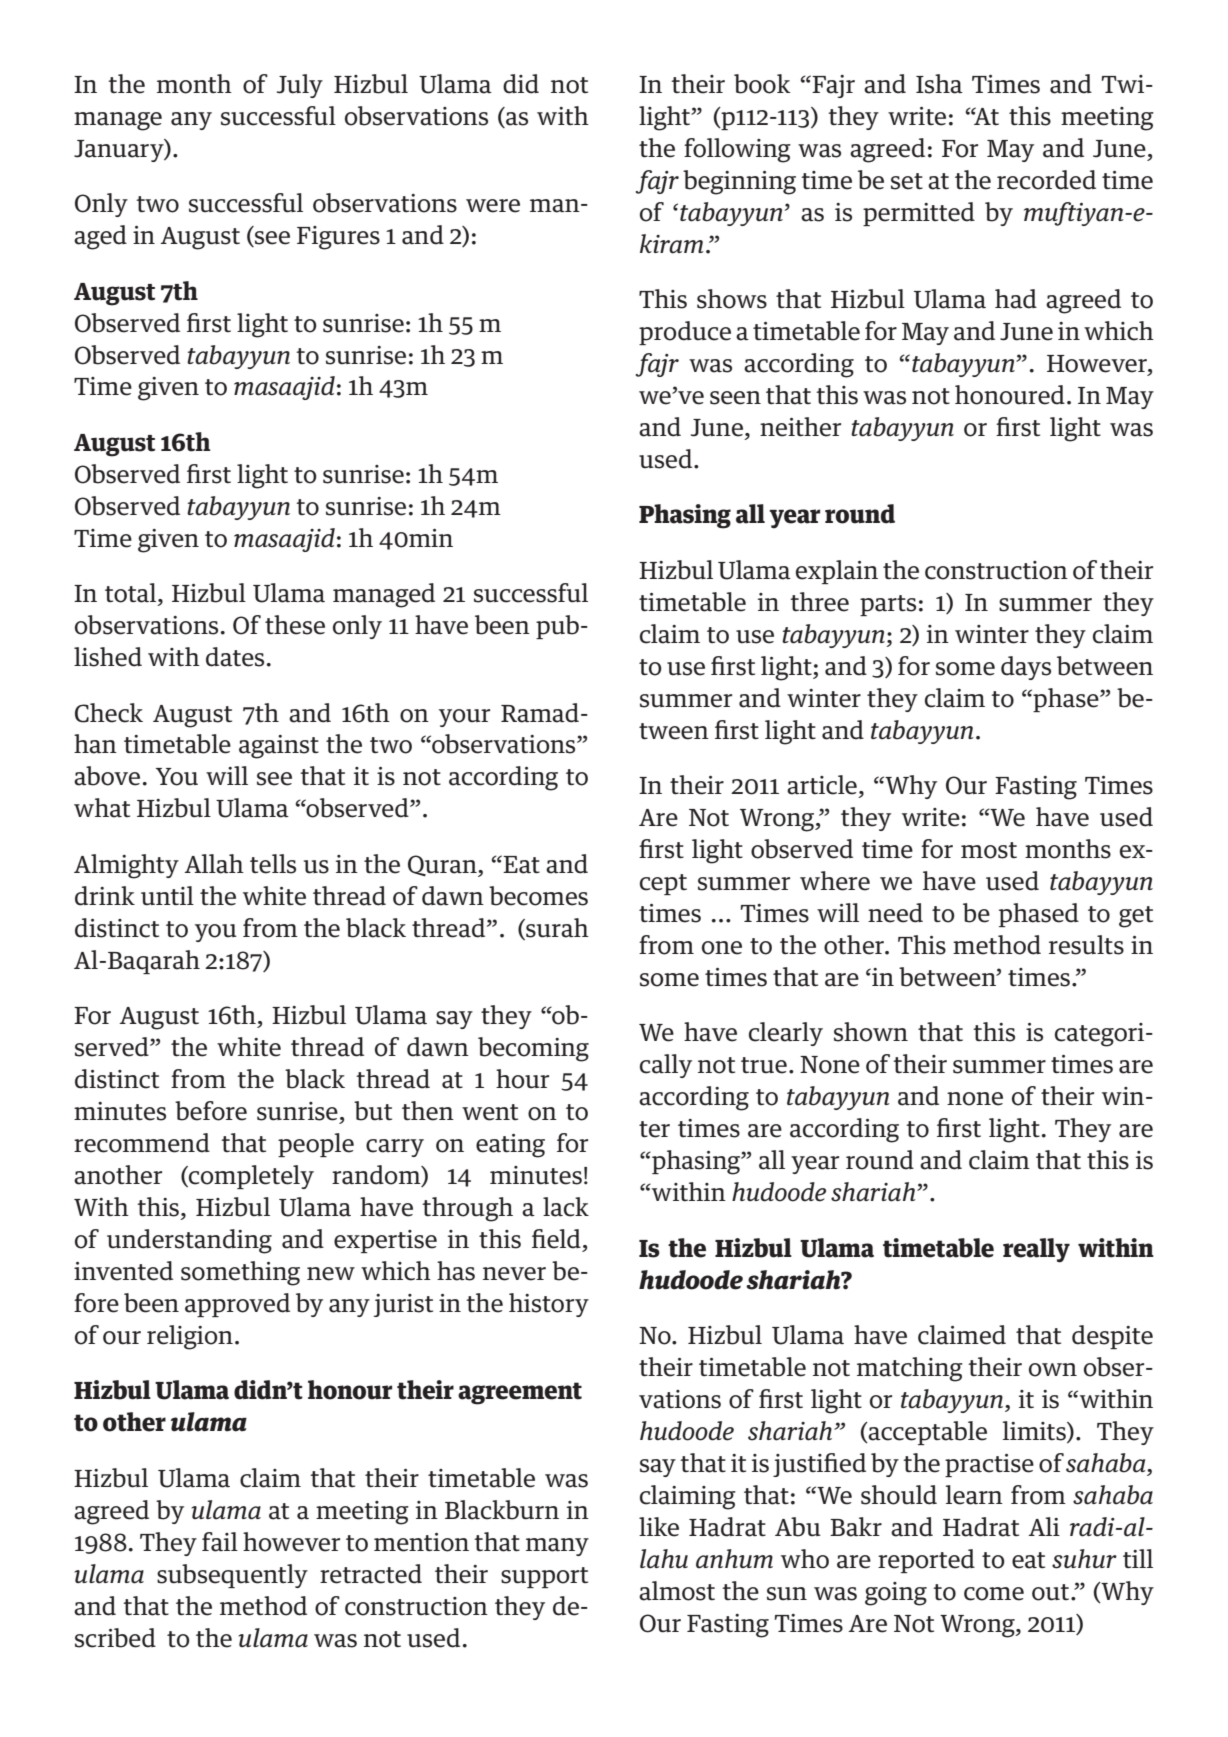 Image resolution: width=1228 pixels, height=1737 pixels. Describe the element at coordinates (300, 86) in the page. I see `July` at that location.
